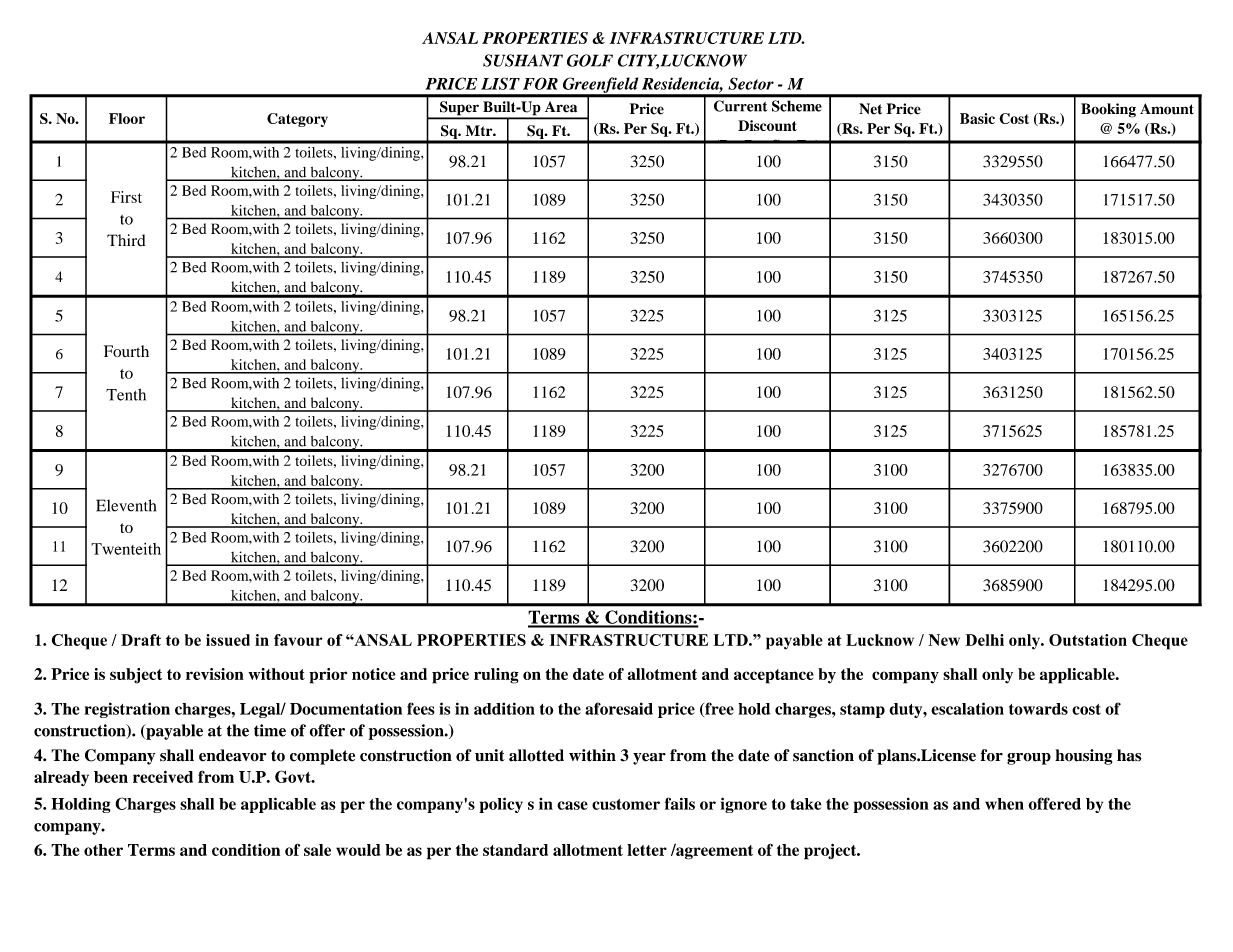  I want to click on Delhi, so click(984, 640).
